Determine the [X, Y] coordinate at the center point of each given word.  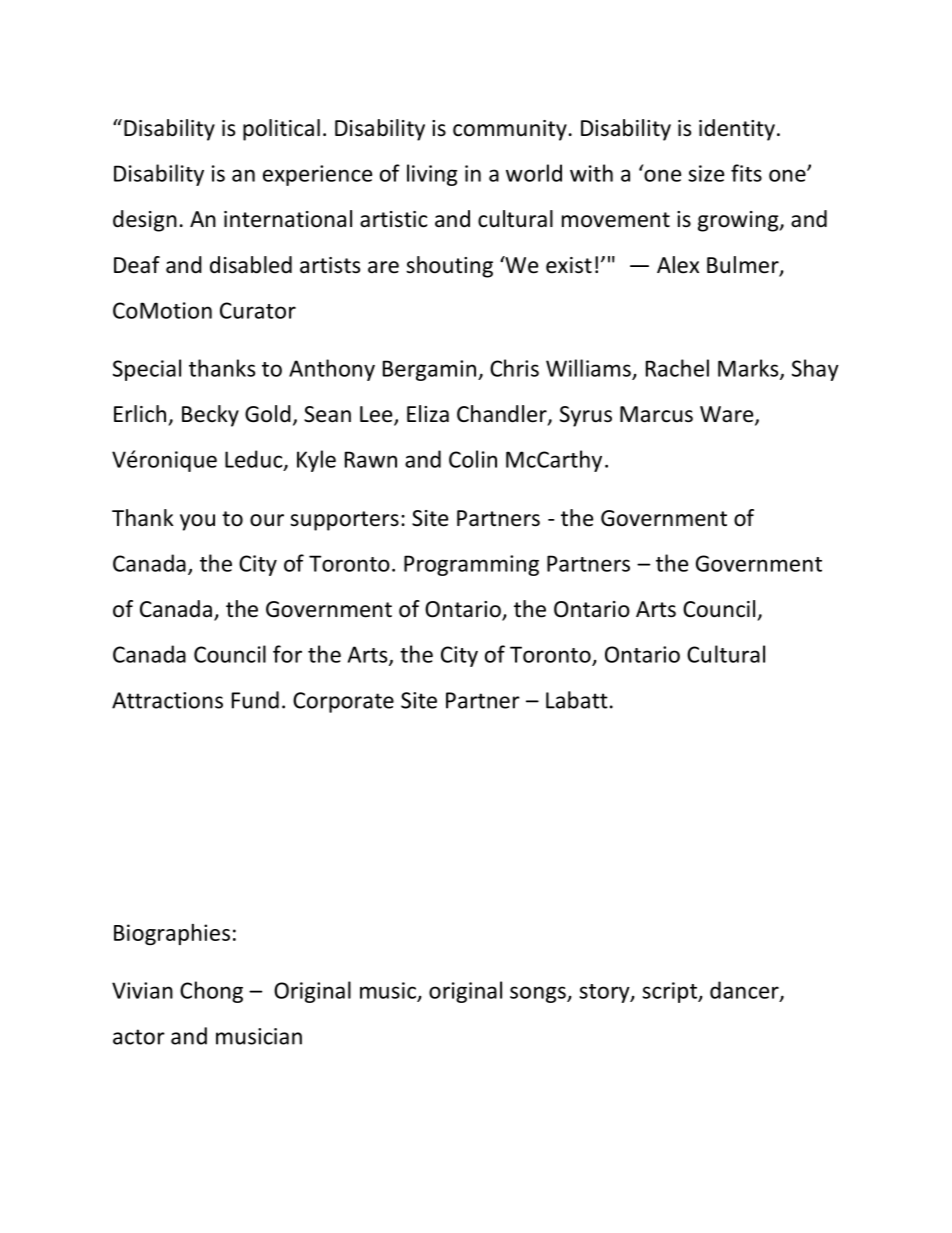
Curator [258, 310]
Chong [211, 992]
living [432, 175]
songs [539, 994]
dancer [745, 991]
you [197, 522]
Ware [728, 415]
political [281, 130]
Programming [471, 565]
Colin [473, 459]
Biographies [172, 934]
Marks [749, 369]
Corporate [343, 702]
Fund [255, 700]
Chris [514, 368]
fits [746, 173]
